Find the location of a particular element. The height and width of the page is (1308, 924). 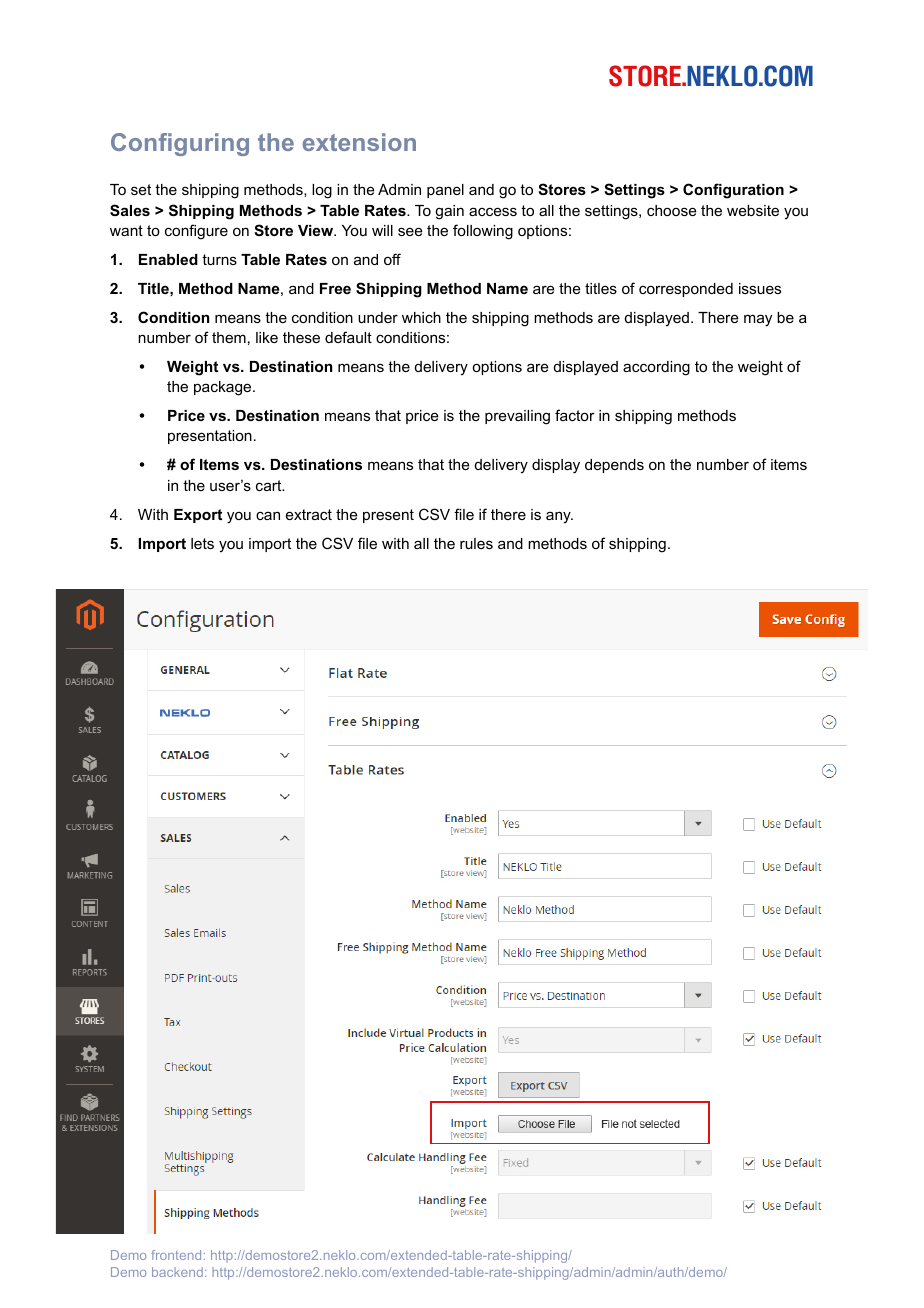

package is located at coordinates (224, 388).
